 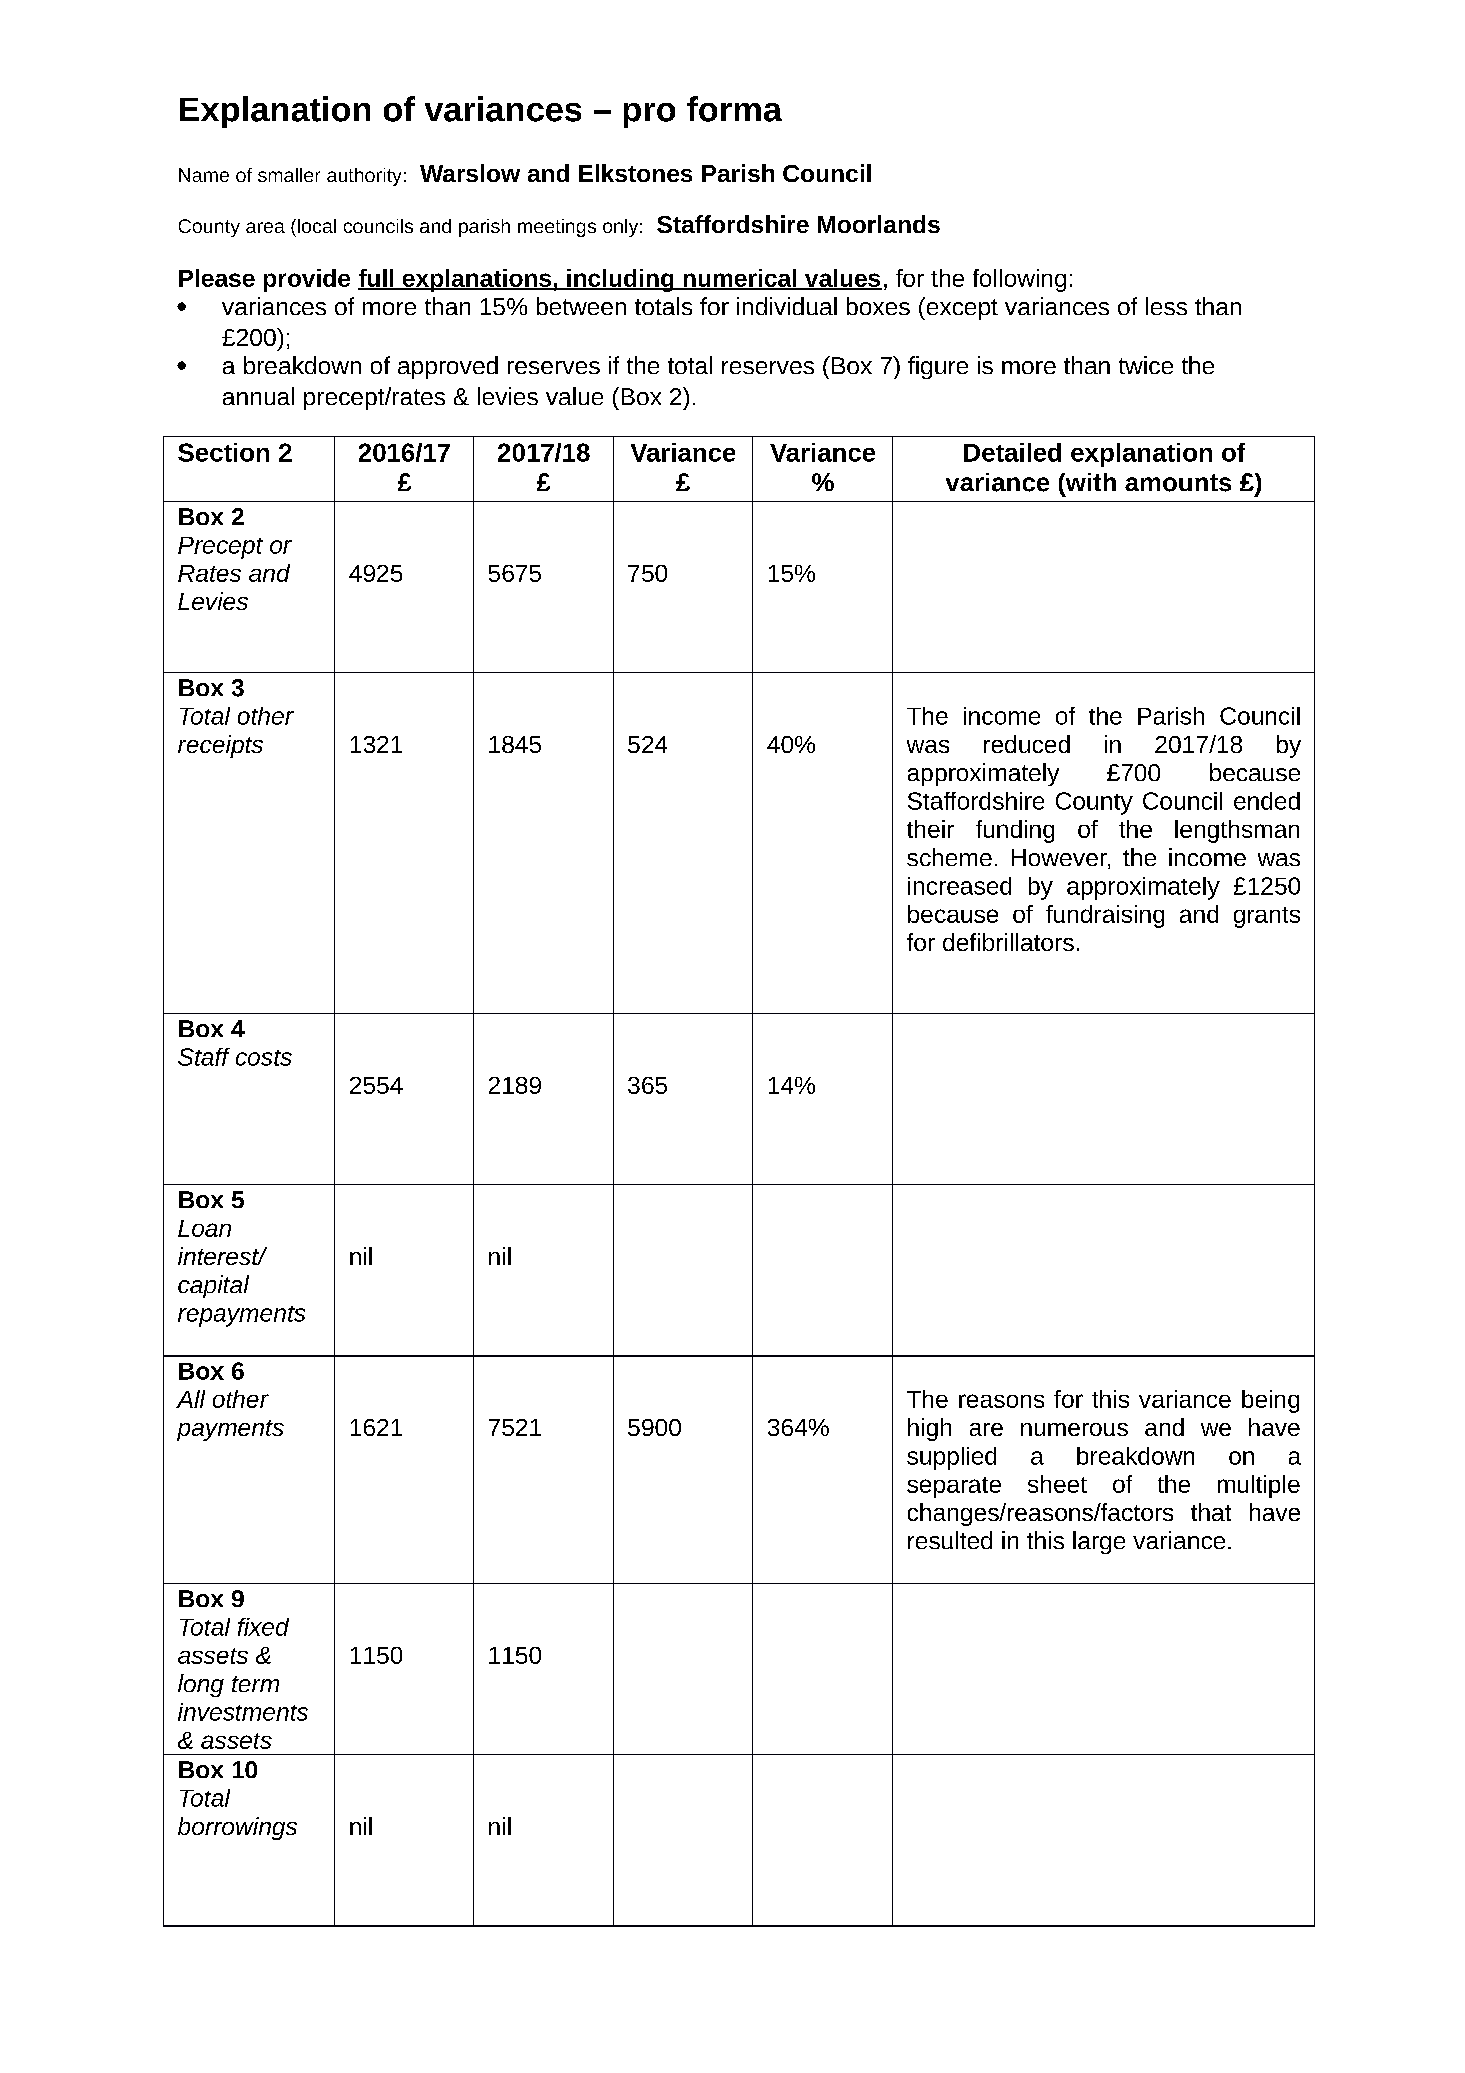 What do you see at coordinates (237, 1828) in the screenshot?
I see `borrowings` at bounding box center [237, 1828].
